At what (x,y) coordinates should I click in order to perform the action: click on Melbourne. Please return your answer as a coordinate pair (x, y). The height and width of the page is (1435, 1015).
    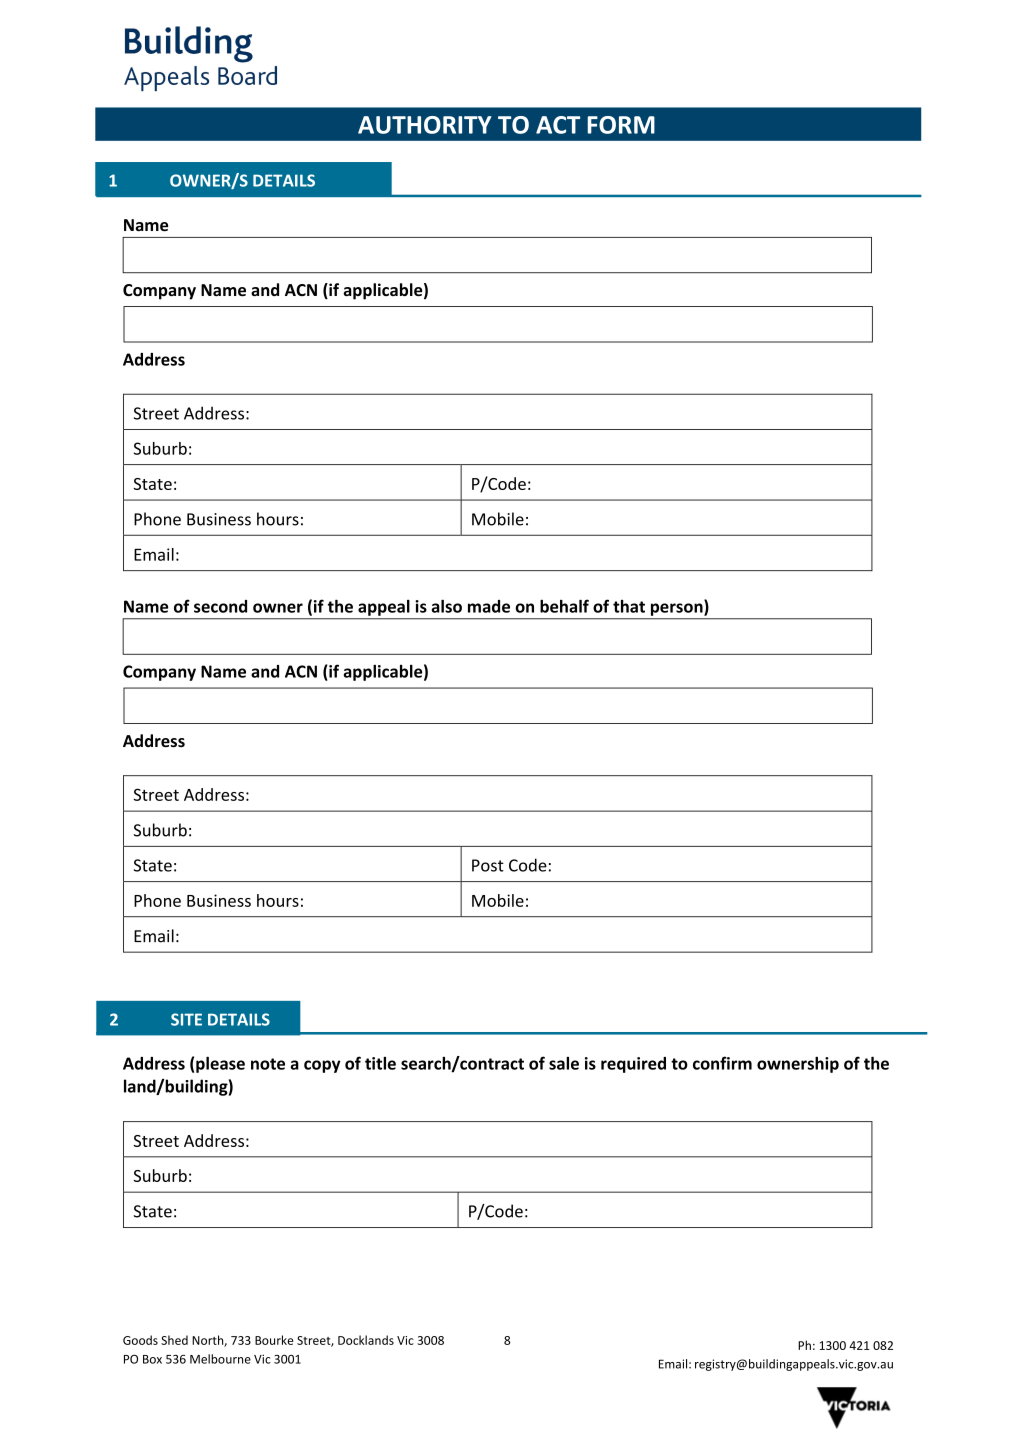
    Looking at the image, I should click on (220, 1359).
